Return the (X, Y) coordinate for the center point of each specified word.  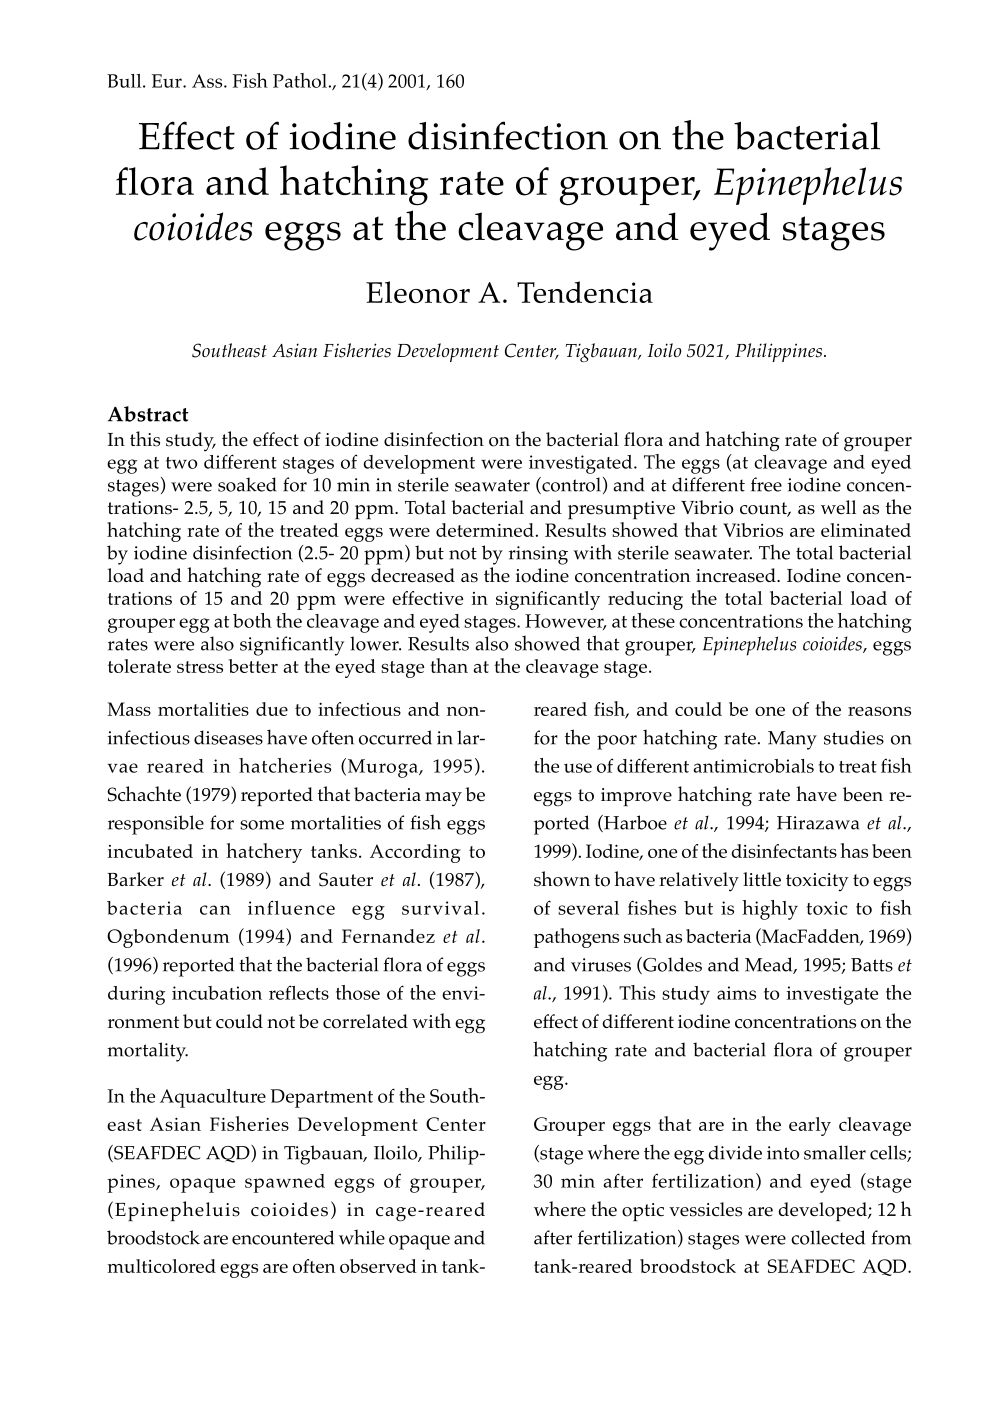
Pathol (301, 80)
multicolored (162, 1266)
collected (828, 1237)
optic (643, 1212)
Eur (168, 81)
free (766, 484)
